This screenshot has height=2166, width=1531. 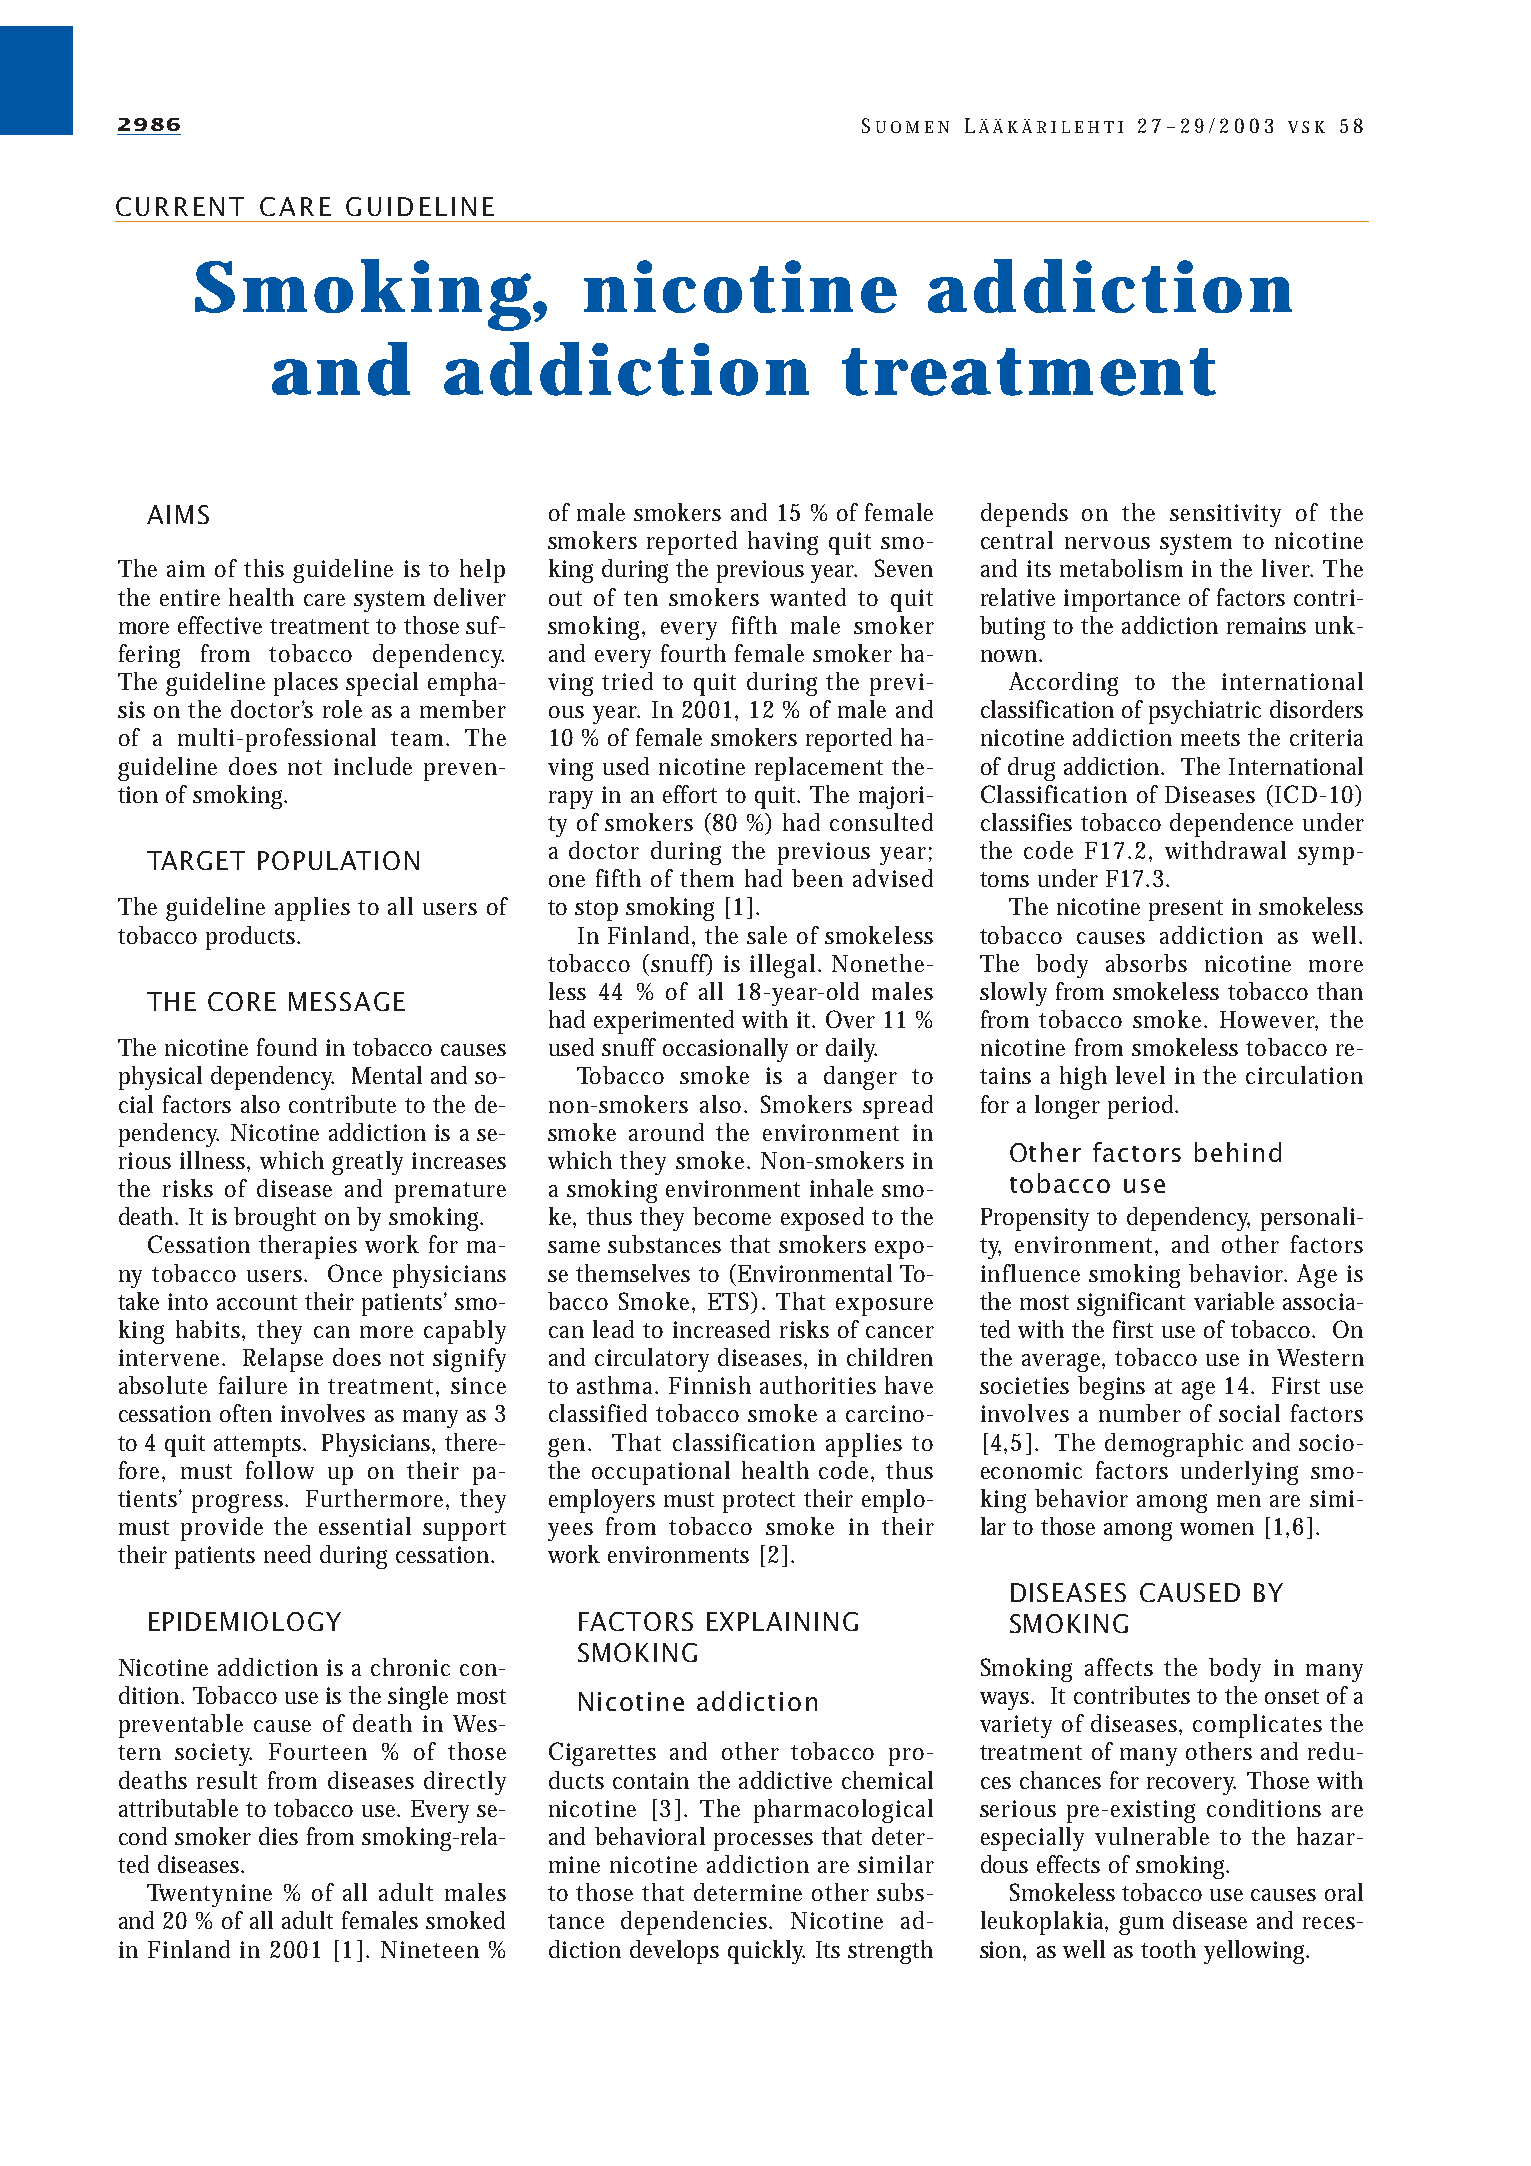 I want to click on follow, so click(x=280, y=1470).
